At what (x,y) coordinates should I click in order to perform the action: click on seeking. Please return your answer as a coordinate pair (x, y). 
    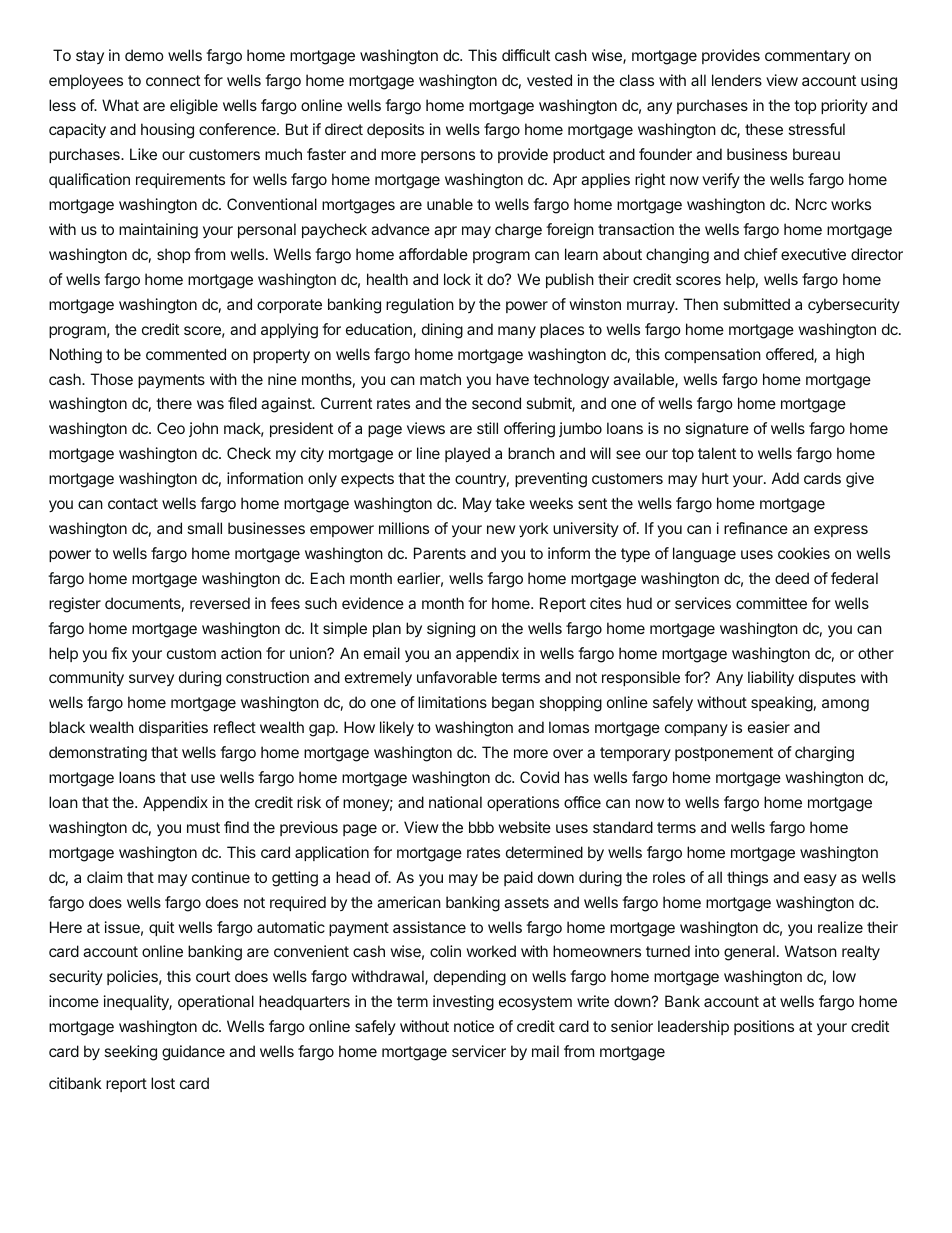
    Looking at the image, I should click on (130, 1053).
